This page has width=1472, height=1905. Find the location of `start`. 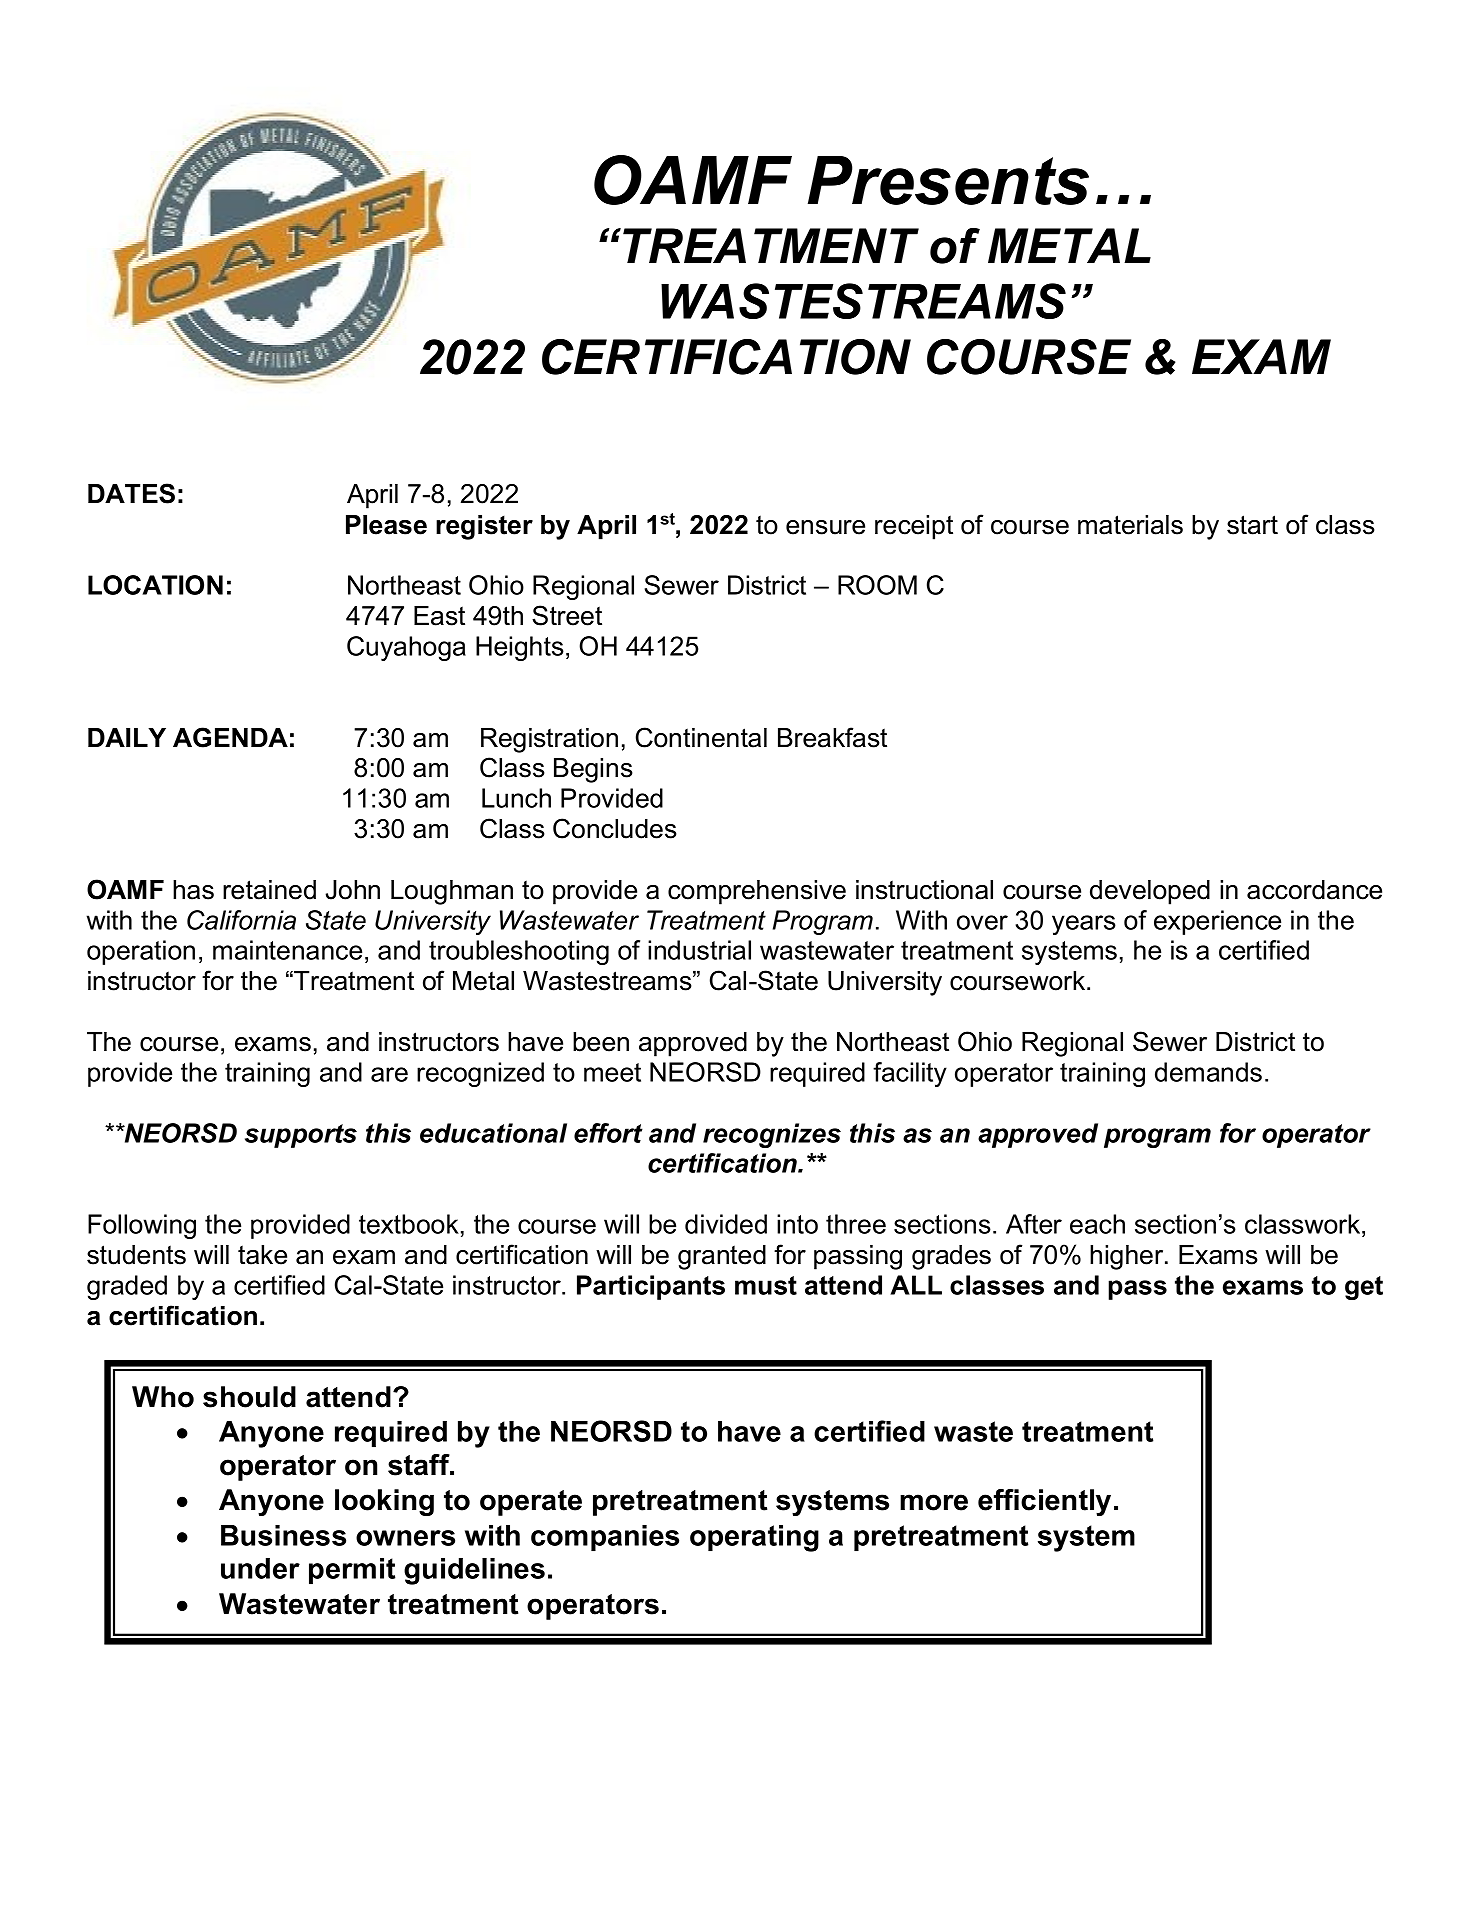

start is located at coordinates (1252, 525).
